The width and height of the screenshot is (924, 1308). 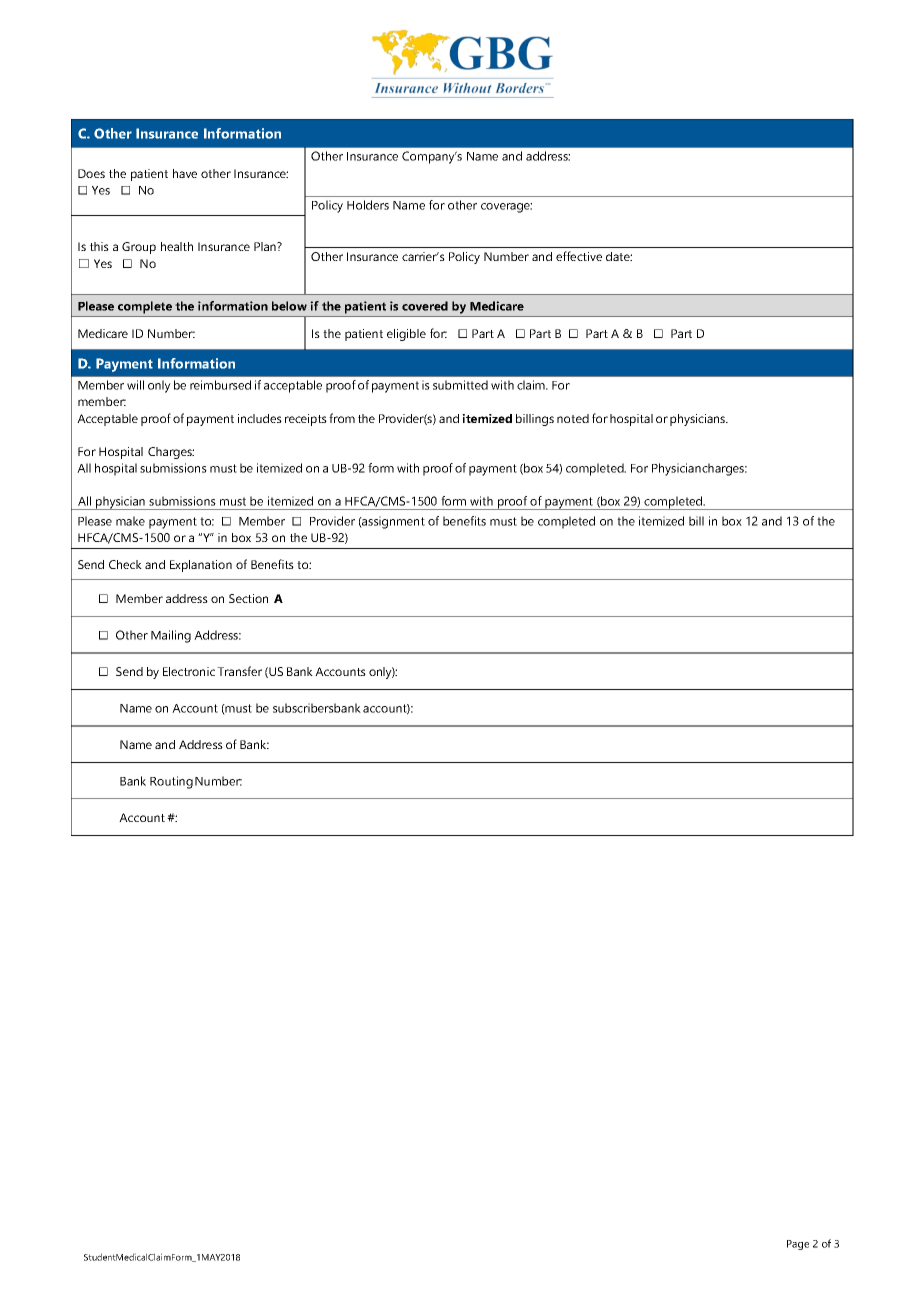 I want to click on have, so click(x=185, y=173).
